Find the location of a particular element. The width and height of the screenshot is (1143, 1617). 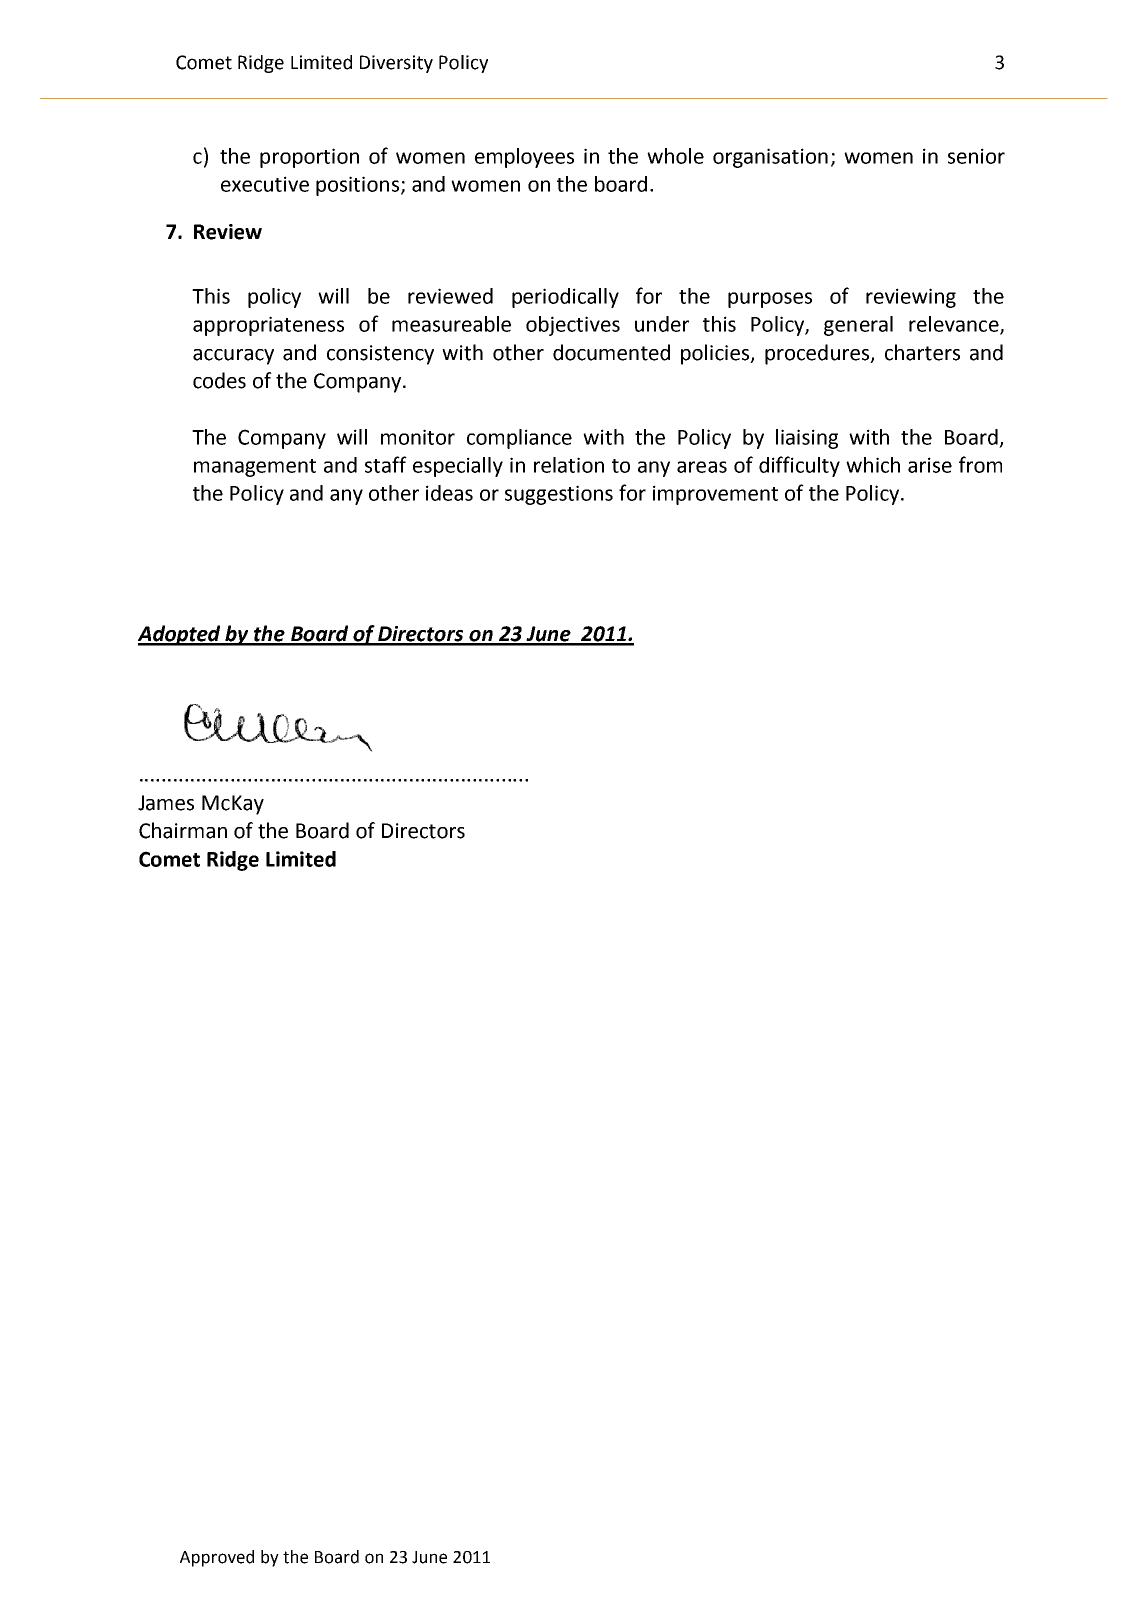

James is located at coordinates (166, 803).
